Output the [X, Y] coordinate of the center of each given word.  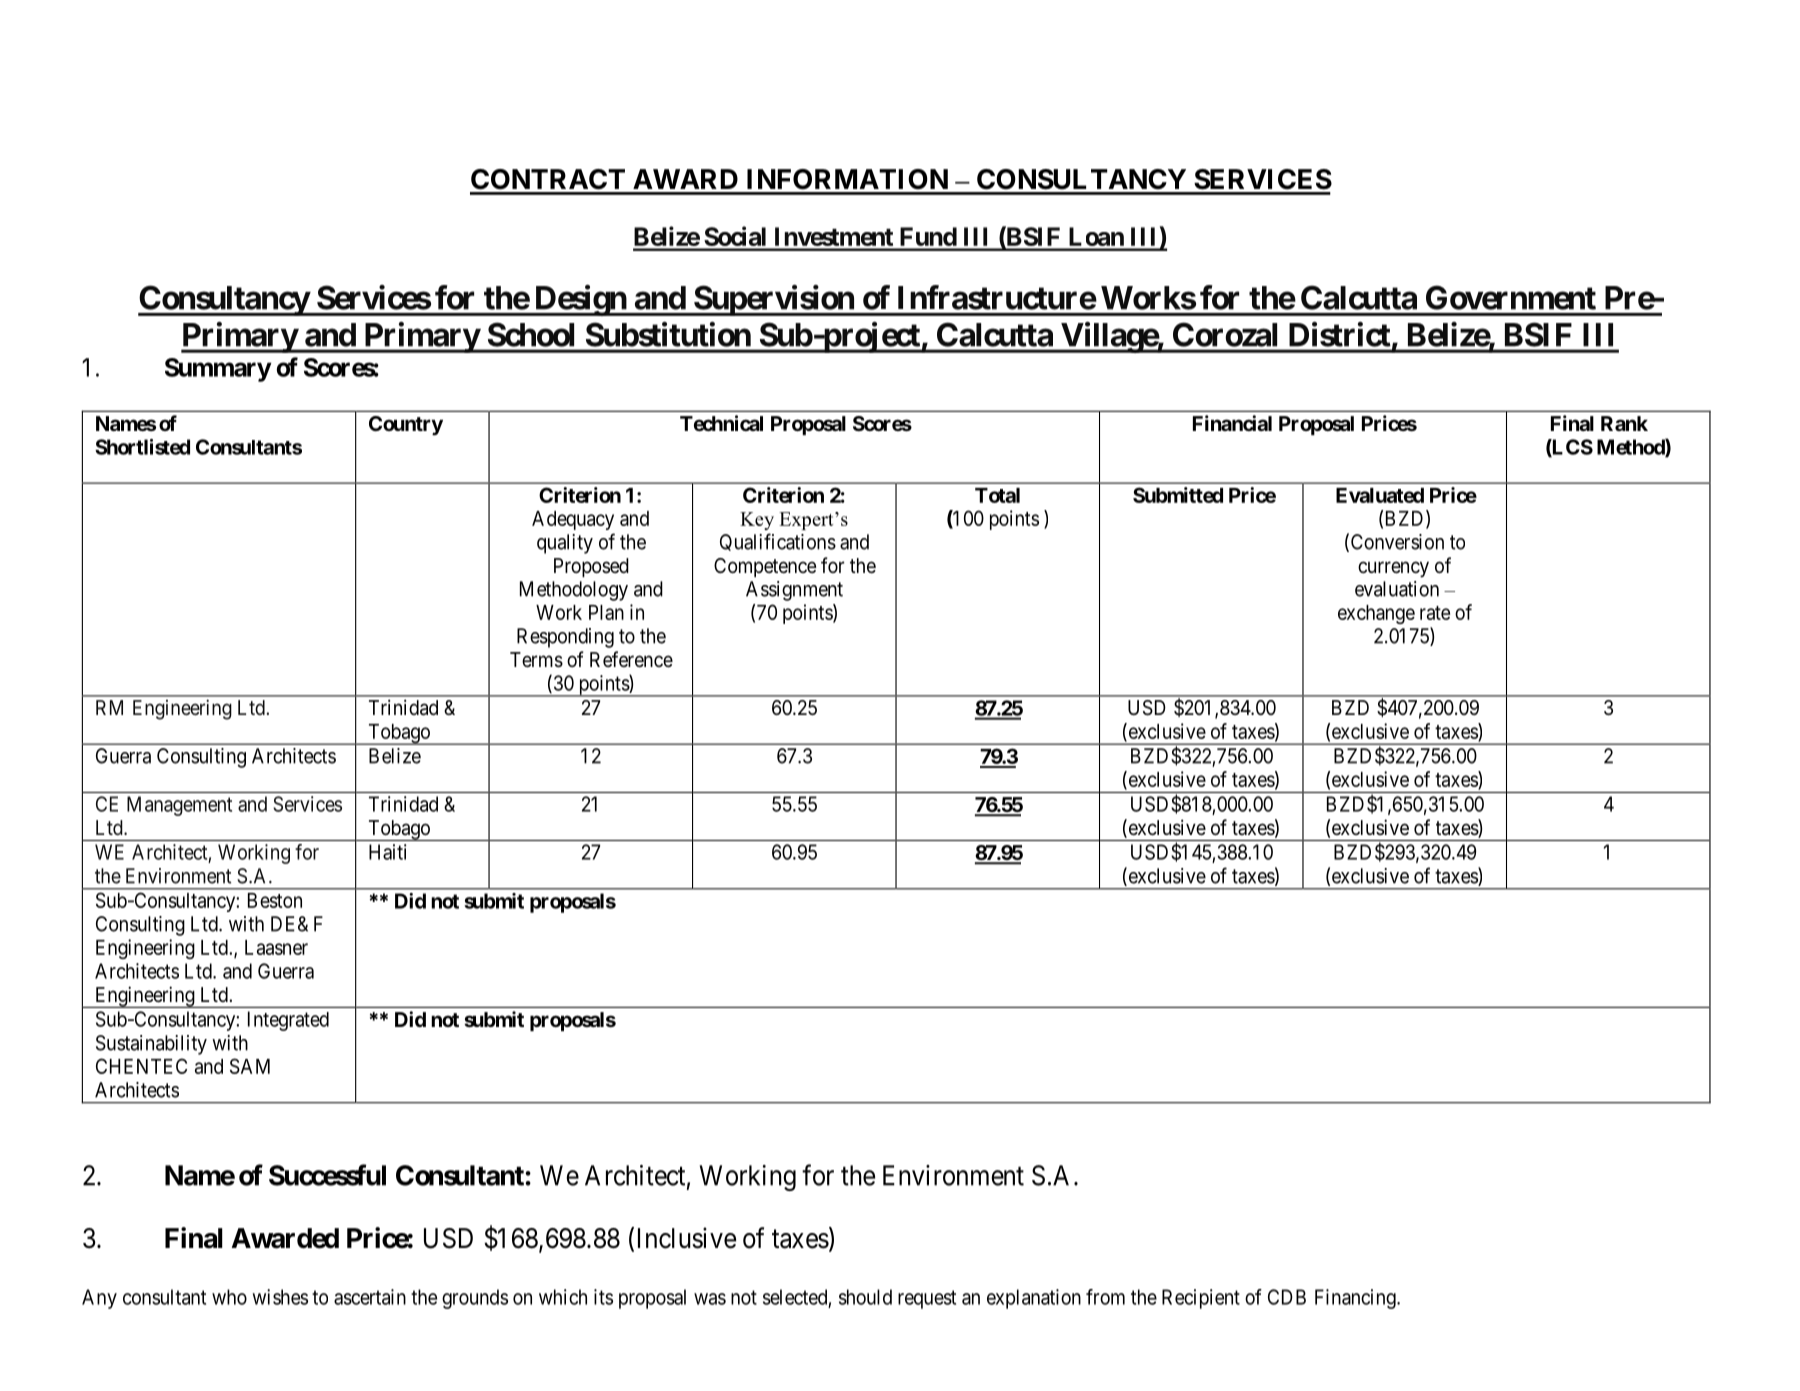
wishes [280, 1297]
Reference [631, 659]
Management [179, 806]
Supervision [774, 300]
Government [1511, 298]
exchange [1376, 614]
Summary [218, 370]
